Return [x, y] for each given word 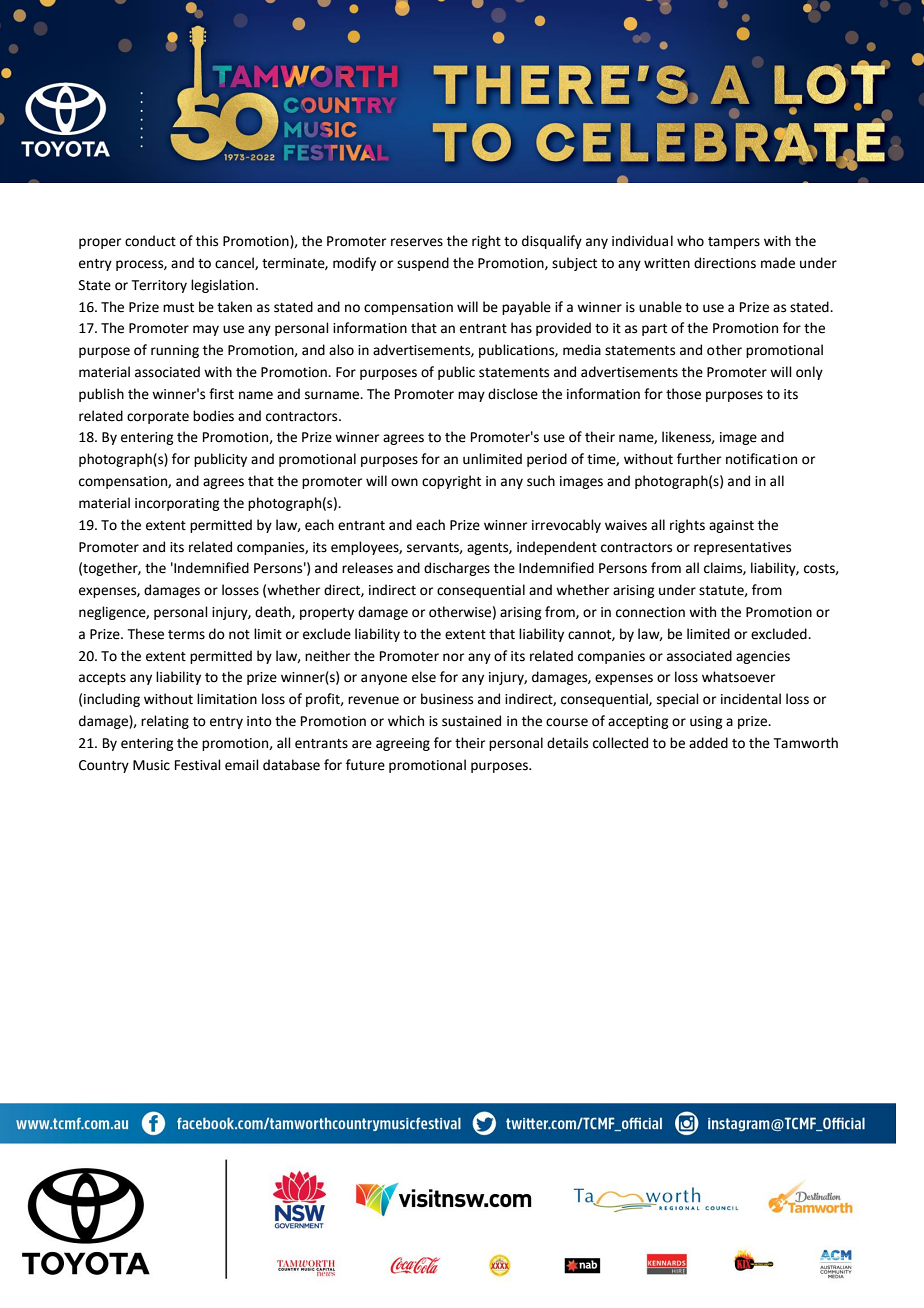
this [207, 241]
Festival [198, 765]
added [708, 743]
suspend [423, 264]
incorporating [177, 504]
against [731, 526]
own [404, 482]
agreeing [403, 744]
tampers [734, 243]
